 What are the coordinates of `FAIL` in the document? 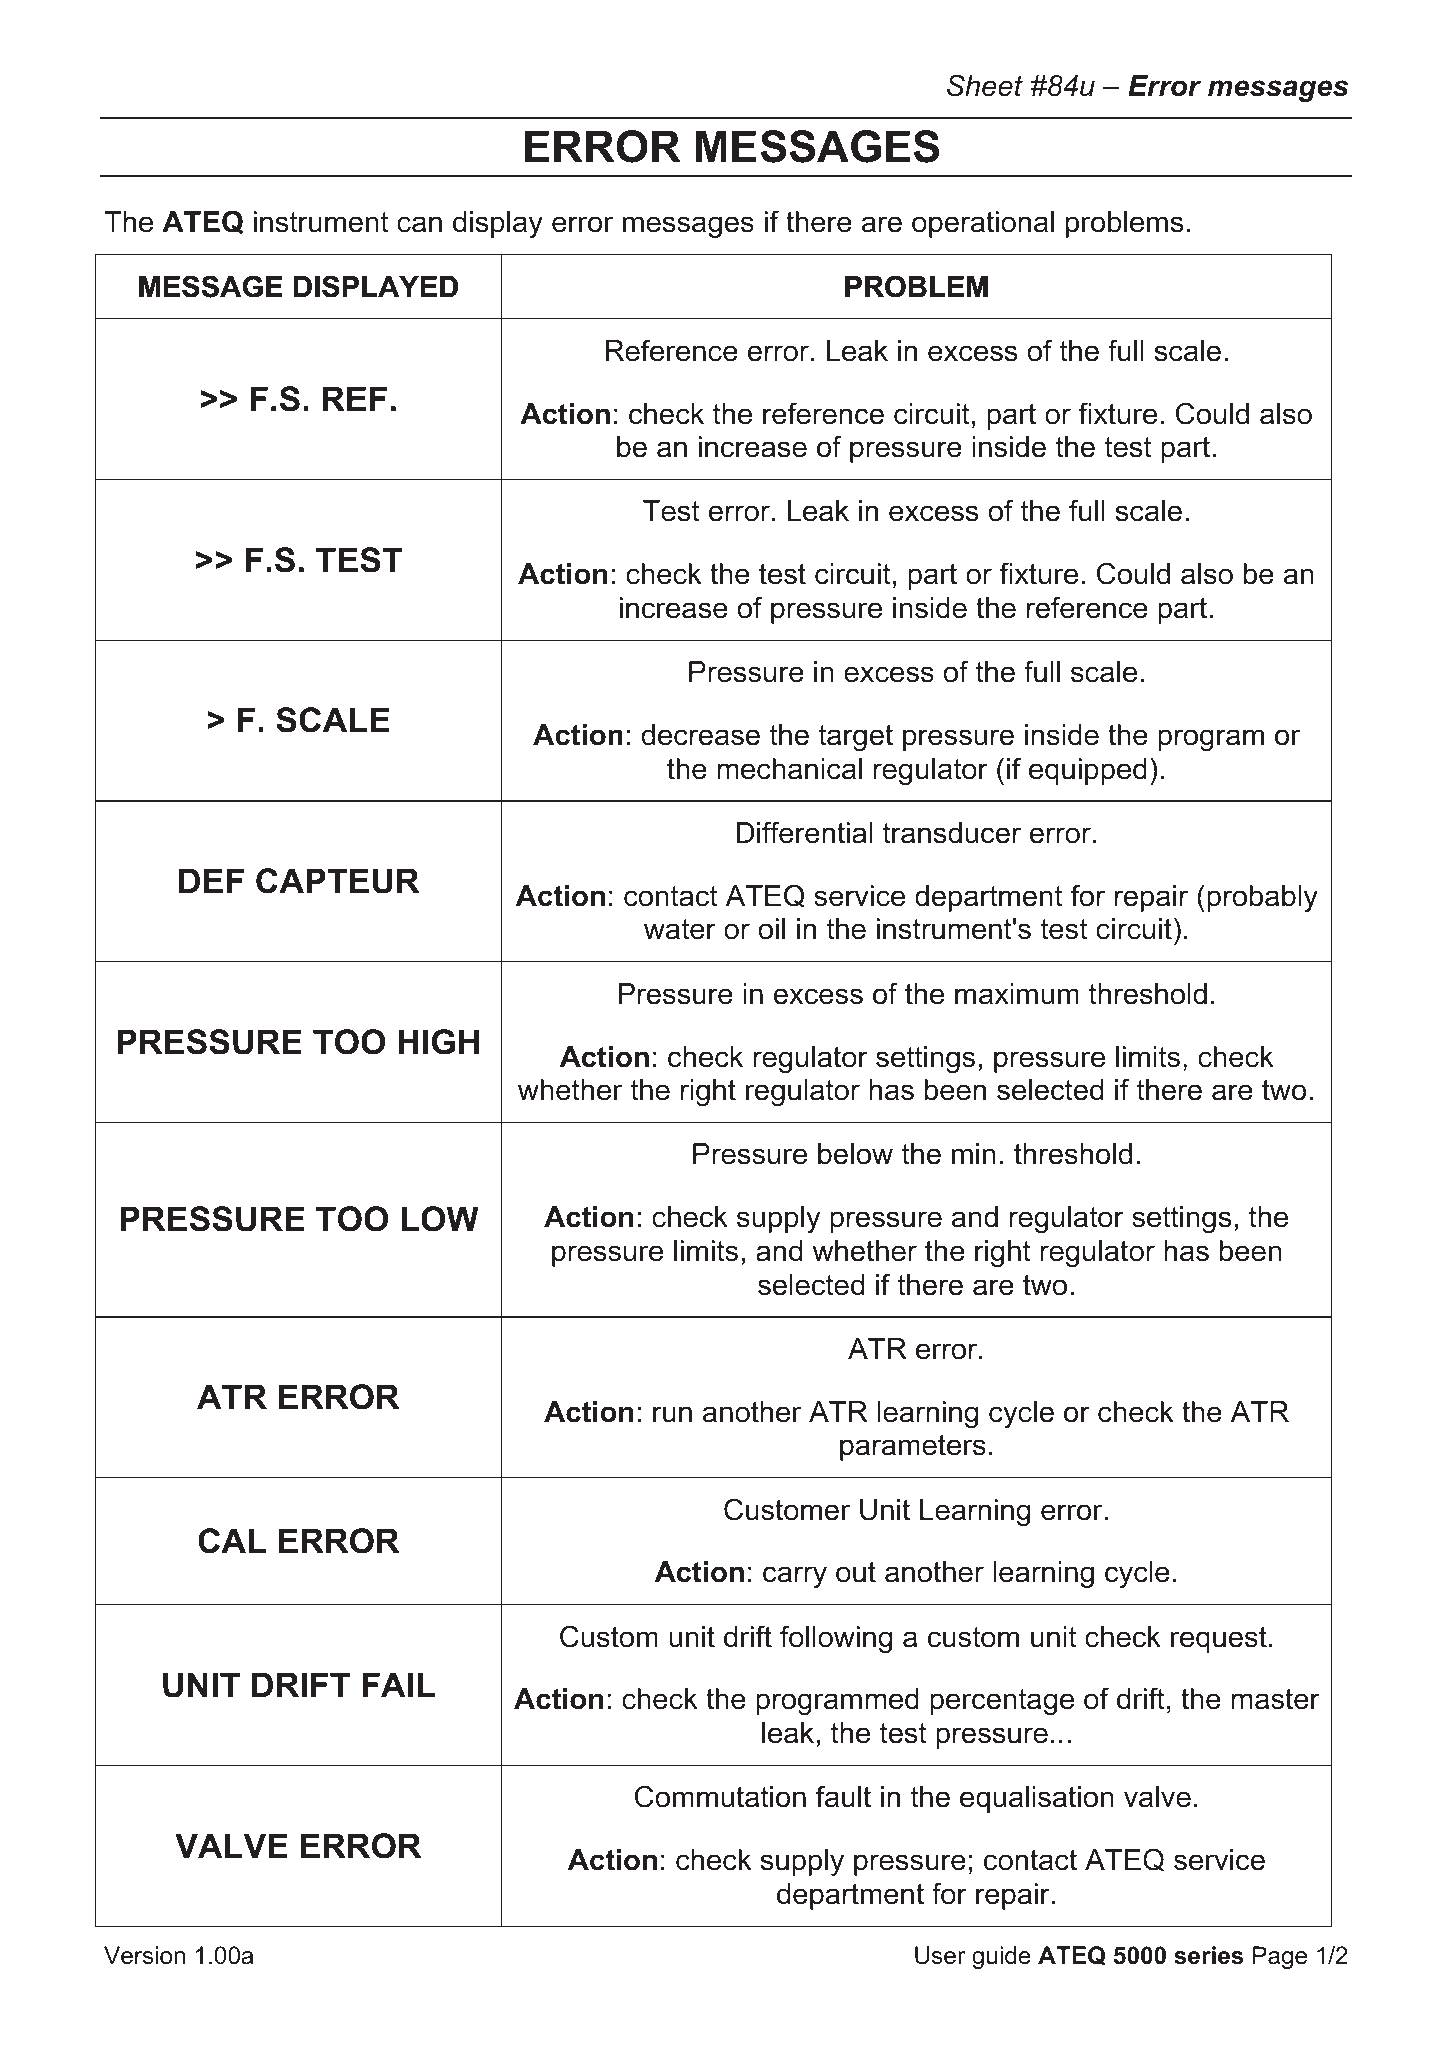 It's located at (398, 1684).
